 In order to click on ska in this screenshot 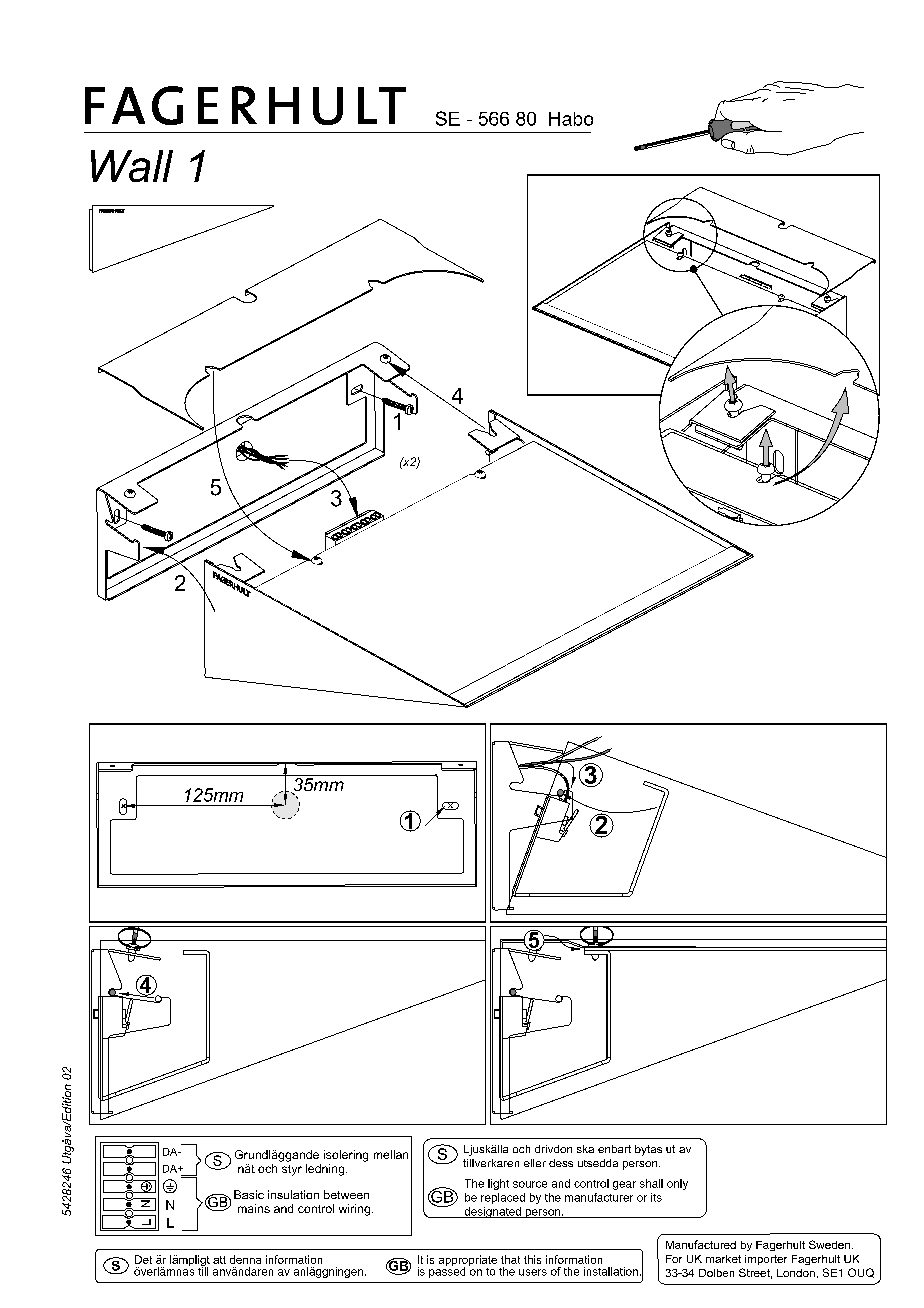, I will do `click(585, 1149)`.
